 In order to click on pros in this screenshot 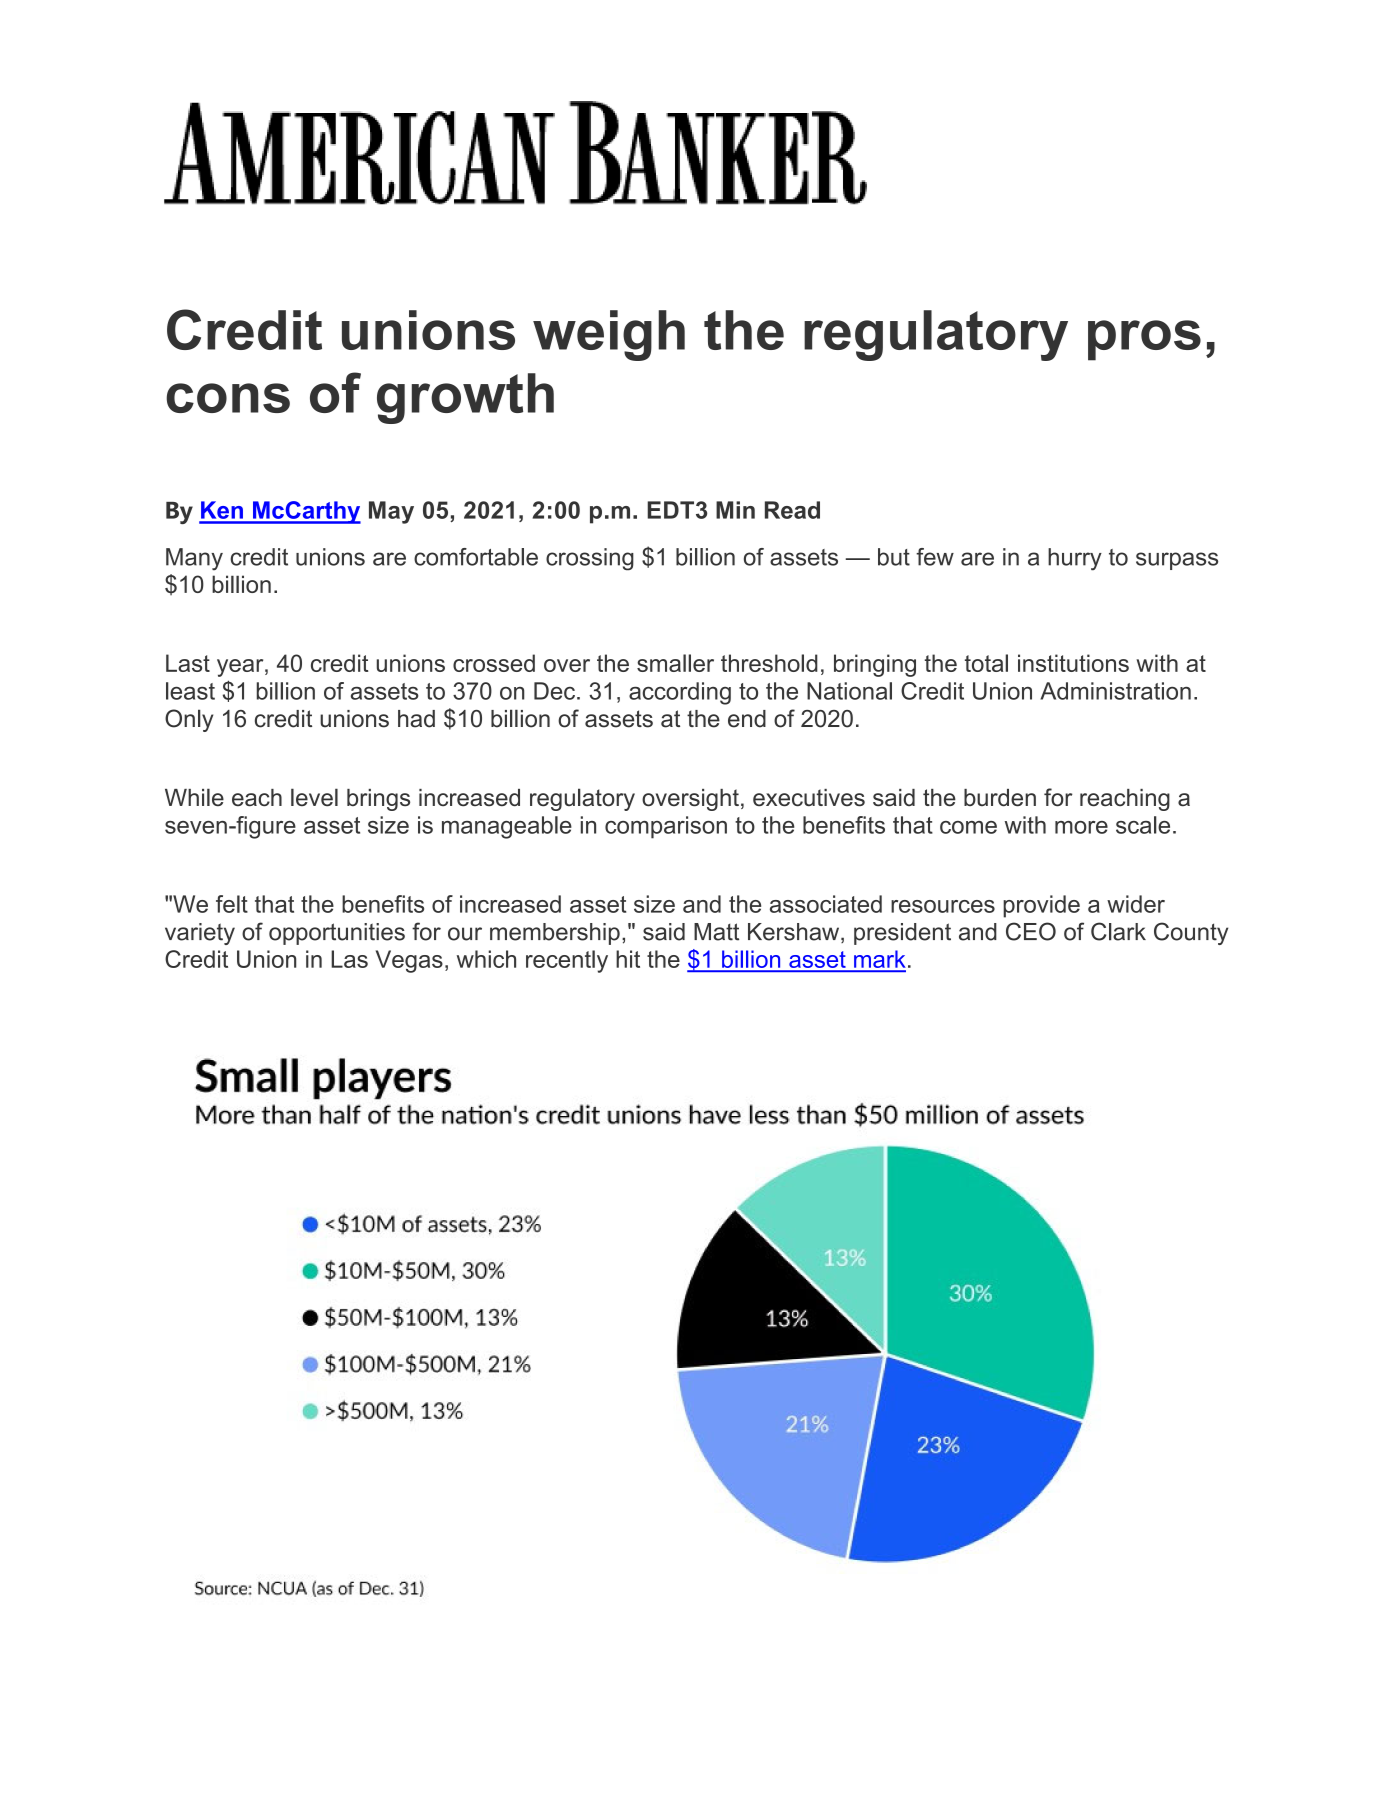, I will do `click(1144, 340)`.
